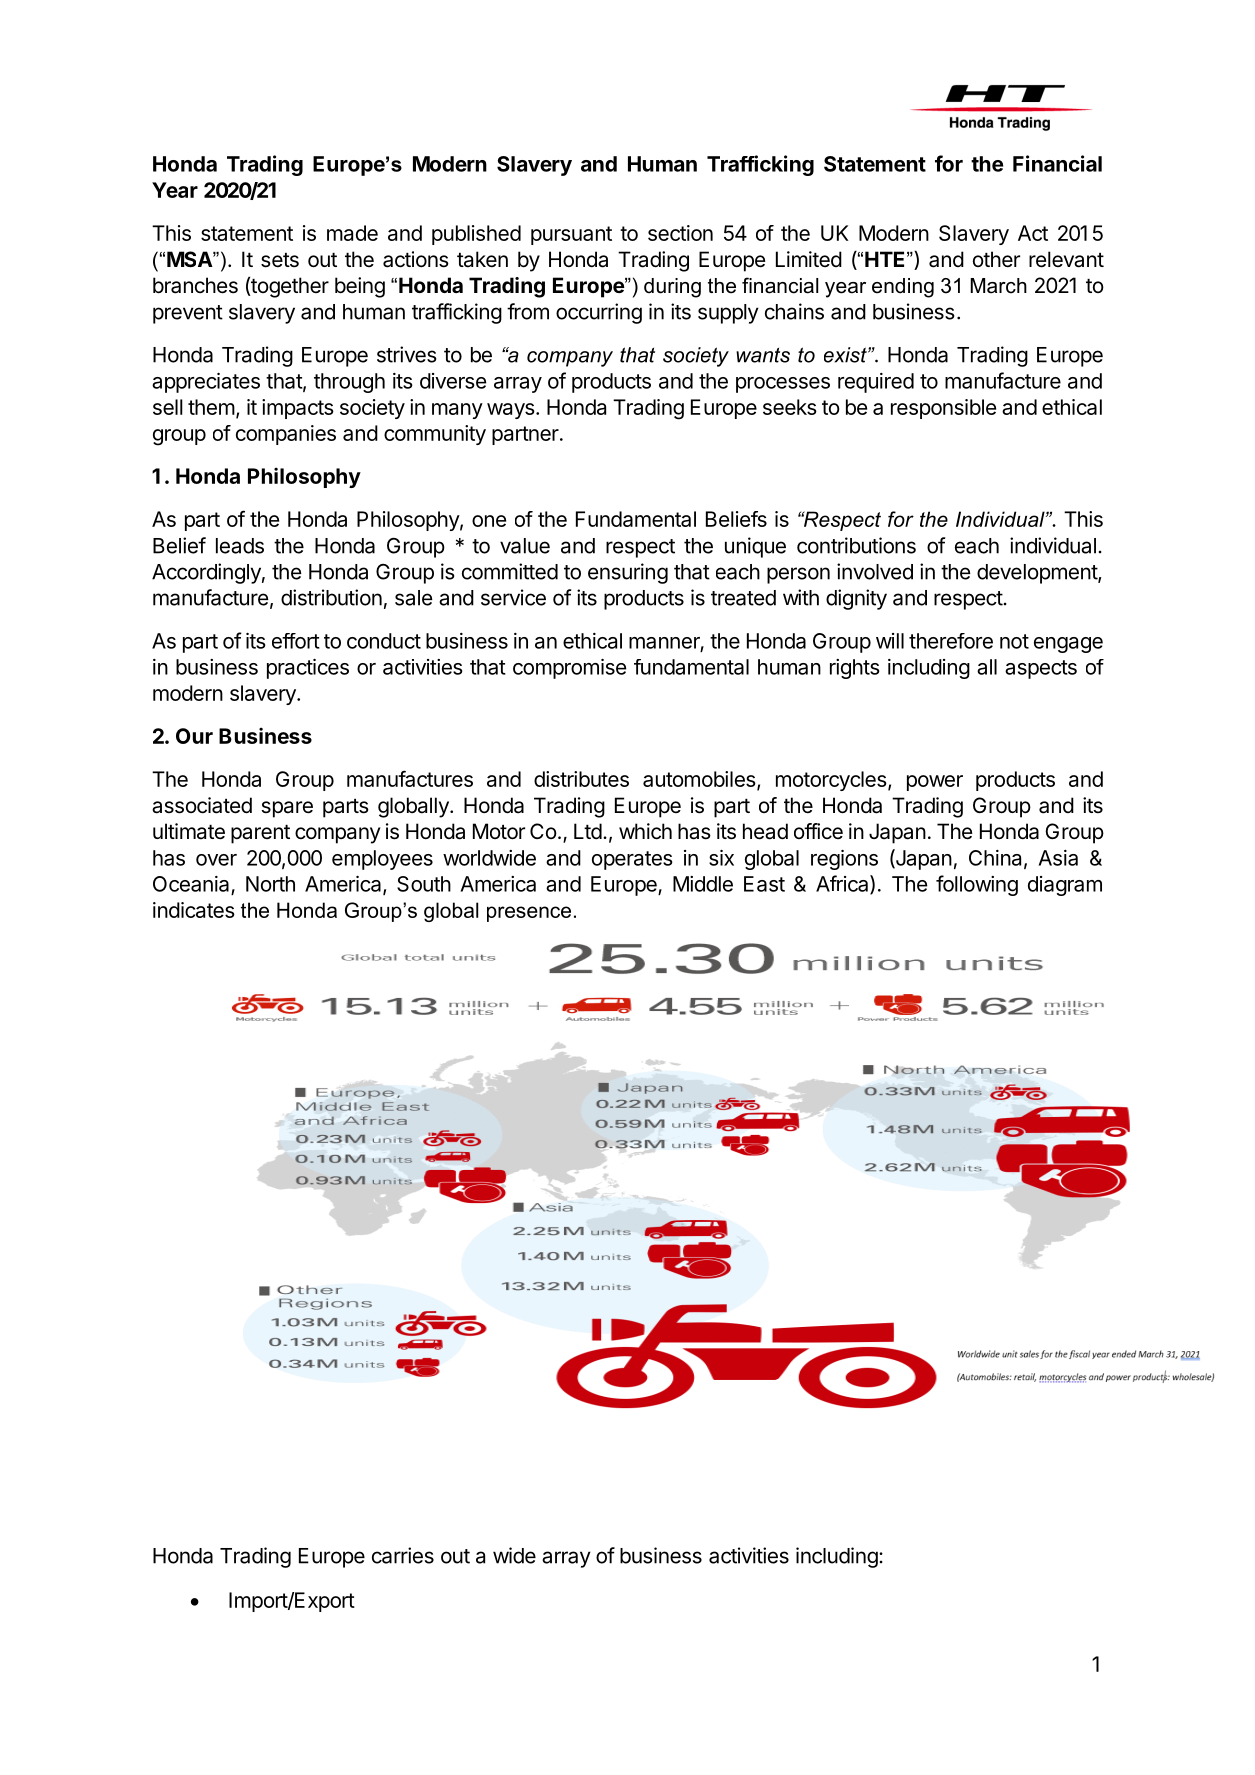 The width and height of the screenshot is (1255, 1775). What do you see at coordinates (977, 885) in the screenshot?
I see `following` at bounding box center [977, 885].
